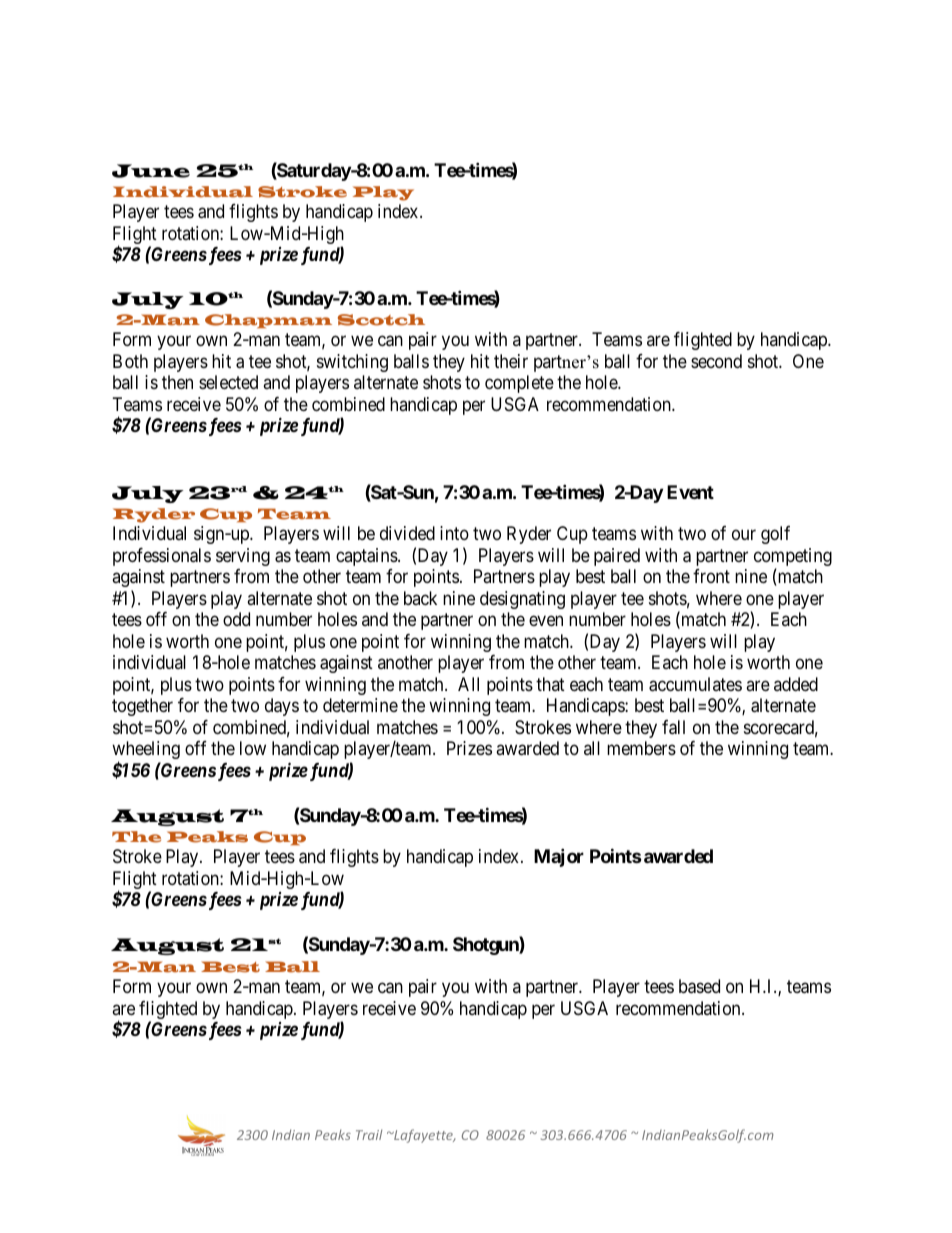 The height and width of the screenshot is (1233, 952). What do you see at coordinates (369, 1134) in the screenshot?
I see `Trail` at bounding box center [369, 1134].
